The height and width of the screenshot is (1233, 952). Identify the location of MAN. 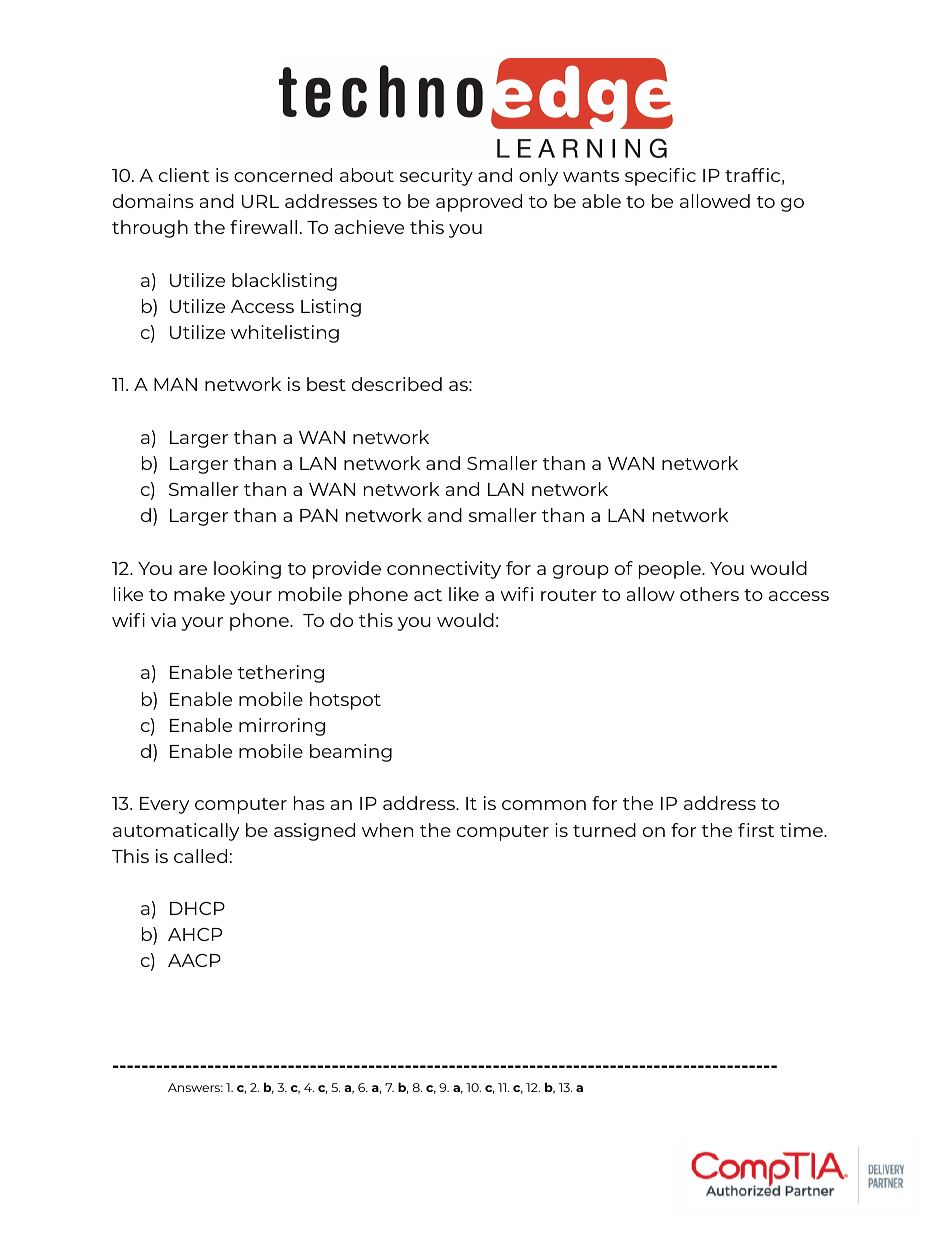
(175, 384).
